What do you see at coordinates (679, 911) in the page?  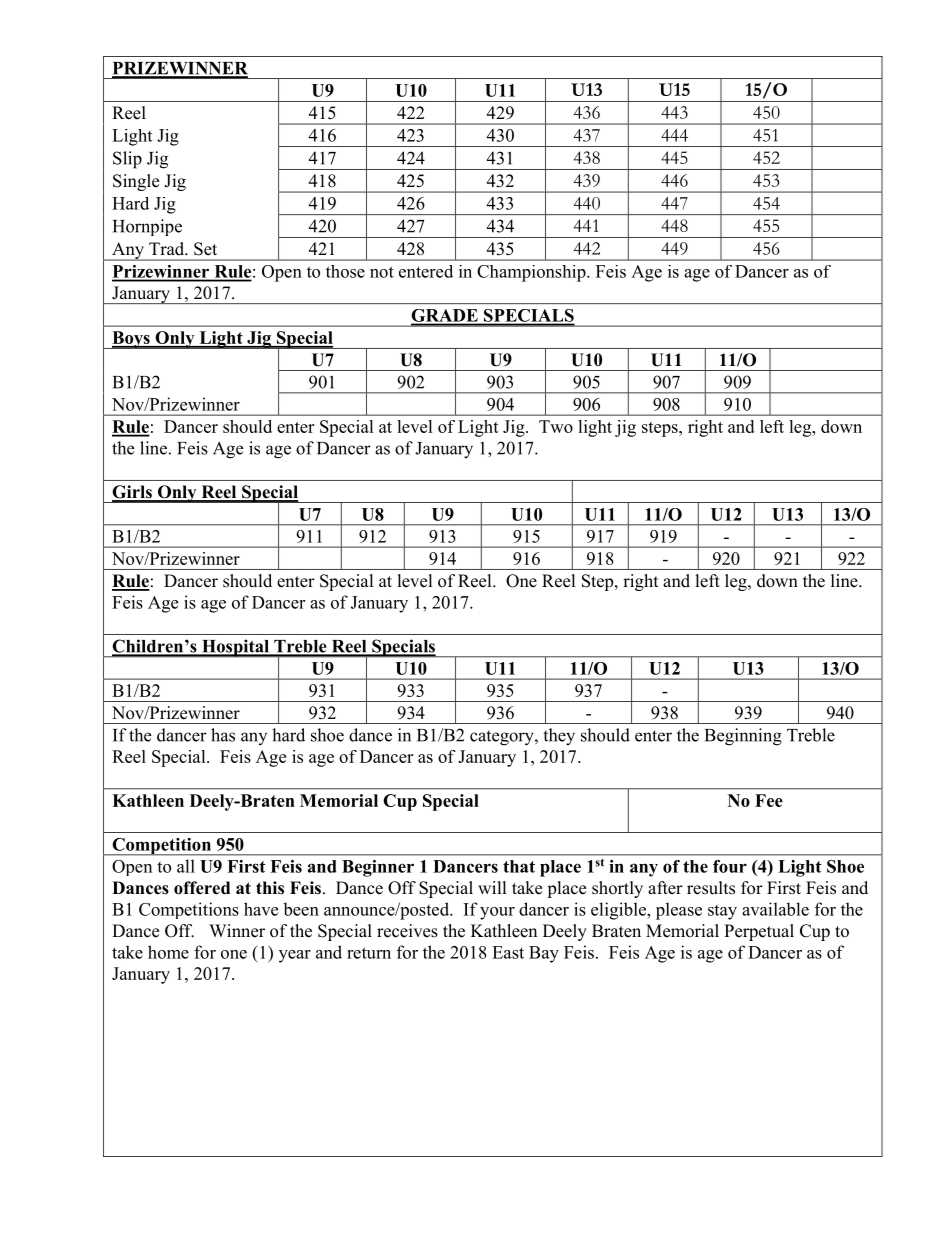 I see `please` at bounding box center [679, 911].
